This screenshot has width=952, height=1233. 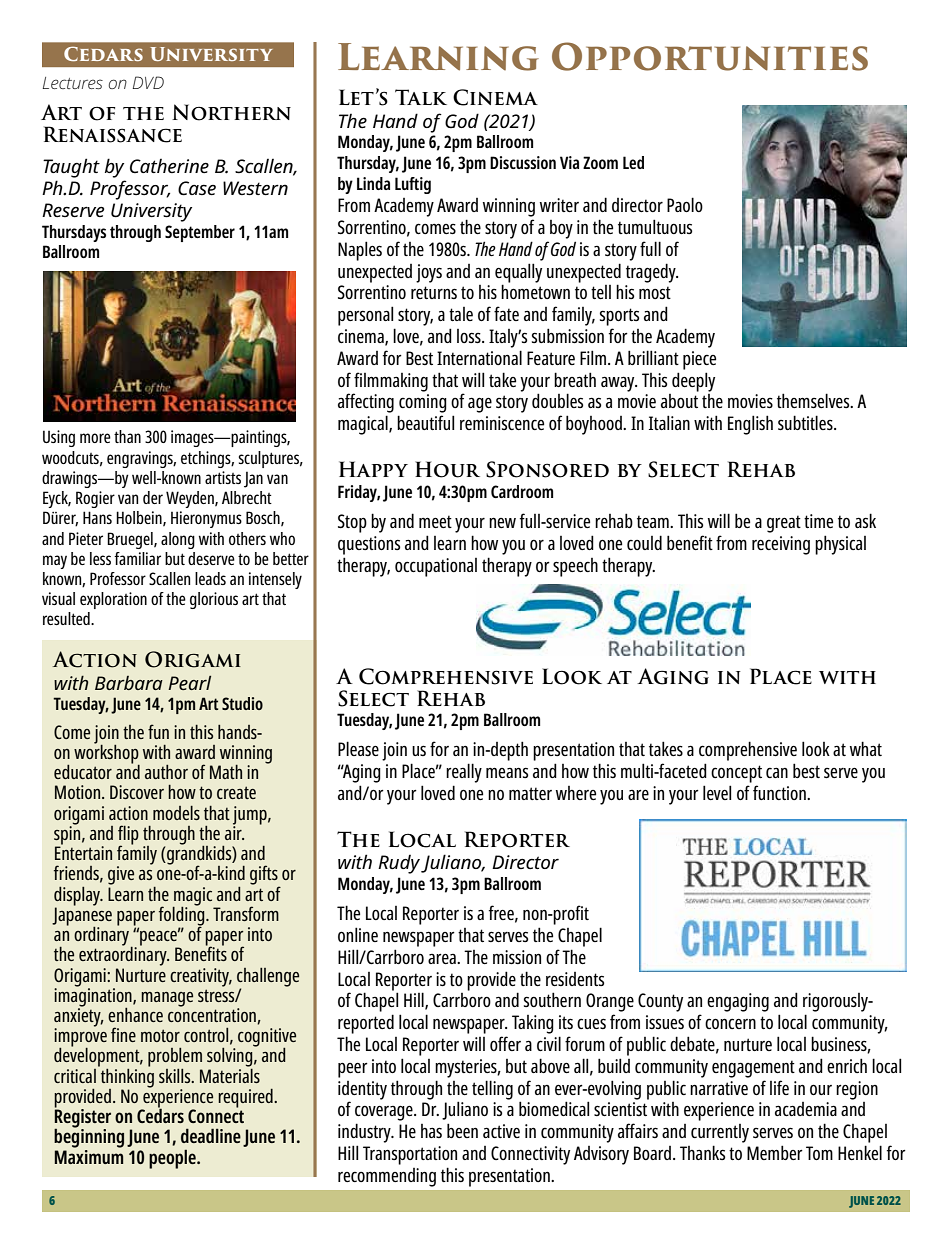 I want to click on been, so click(x=462, y=1130).
